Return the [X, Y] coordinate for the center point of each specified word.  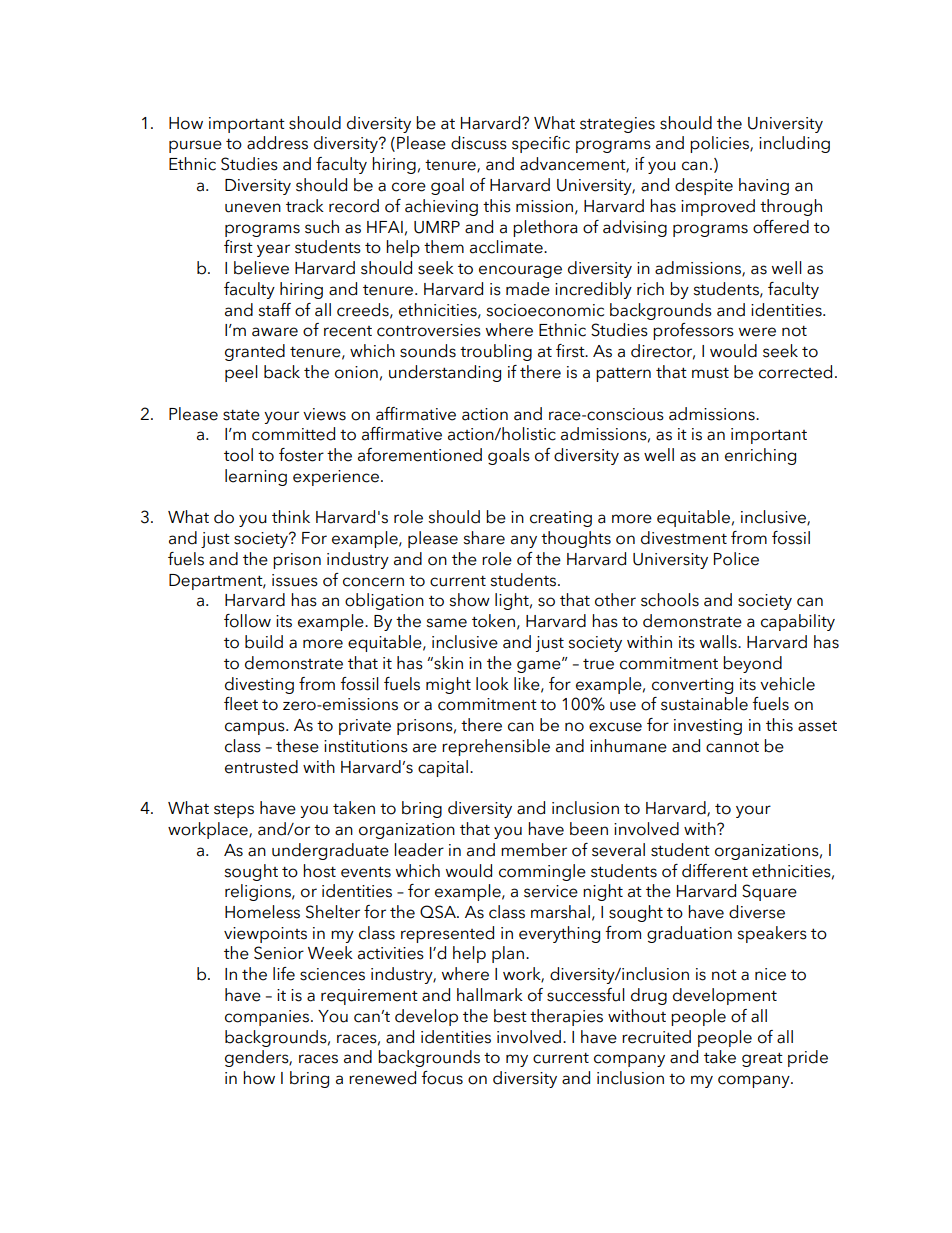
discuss [479, 143]
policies [720, 144]
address [277, 143]
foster [301, 455]
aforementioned [420, 455]
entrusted [261, 767]
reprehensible [496, 747]
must [710, 373]
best [510, 1016]
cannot [732, 747]
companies [267, 1018]
